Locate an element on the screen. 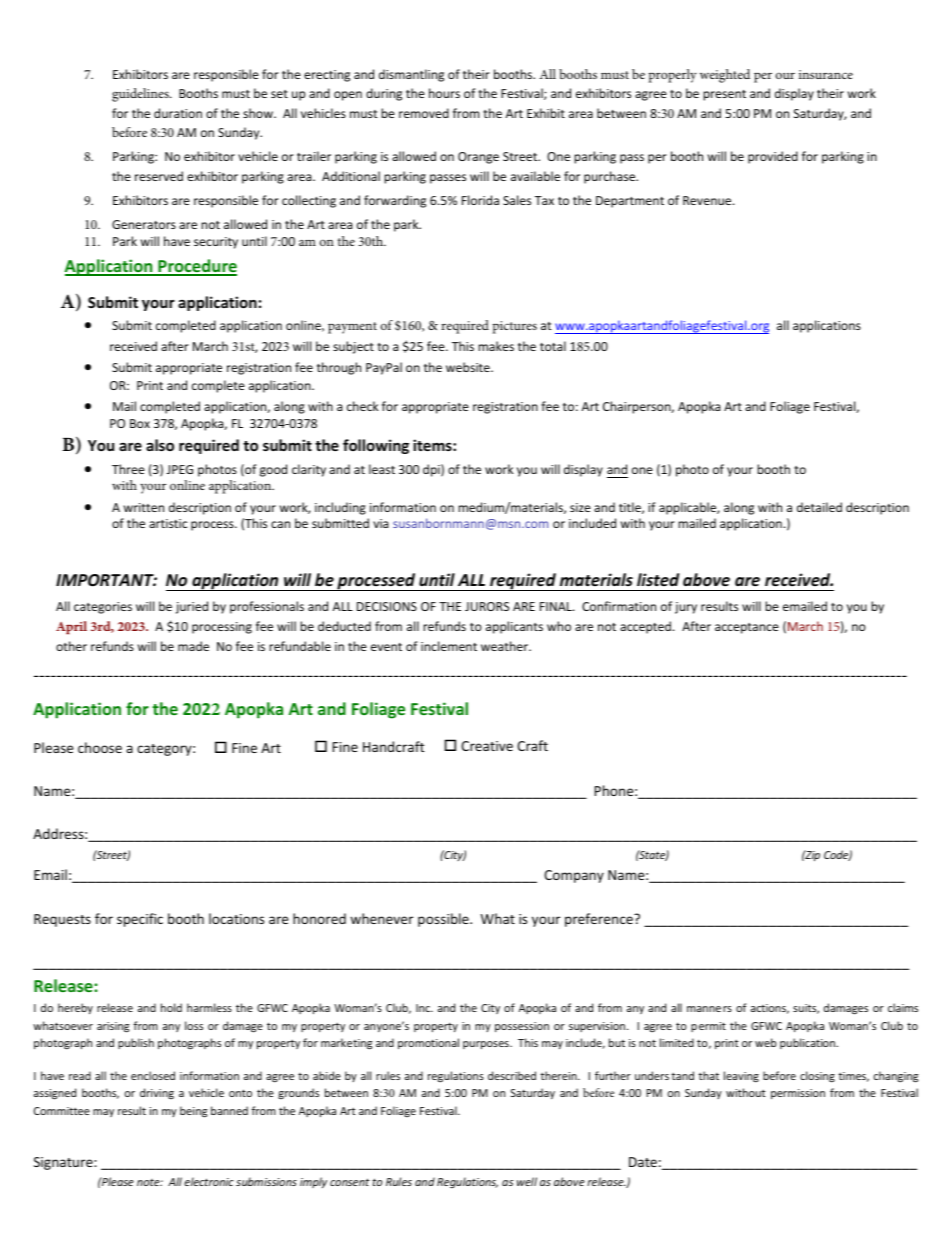 The image size is (952, 1233). Creative is located at coordinates (487, 746).
